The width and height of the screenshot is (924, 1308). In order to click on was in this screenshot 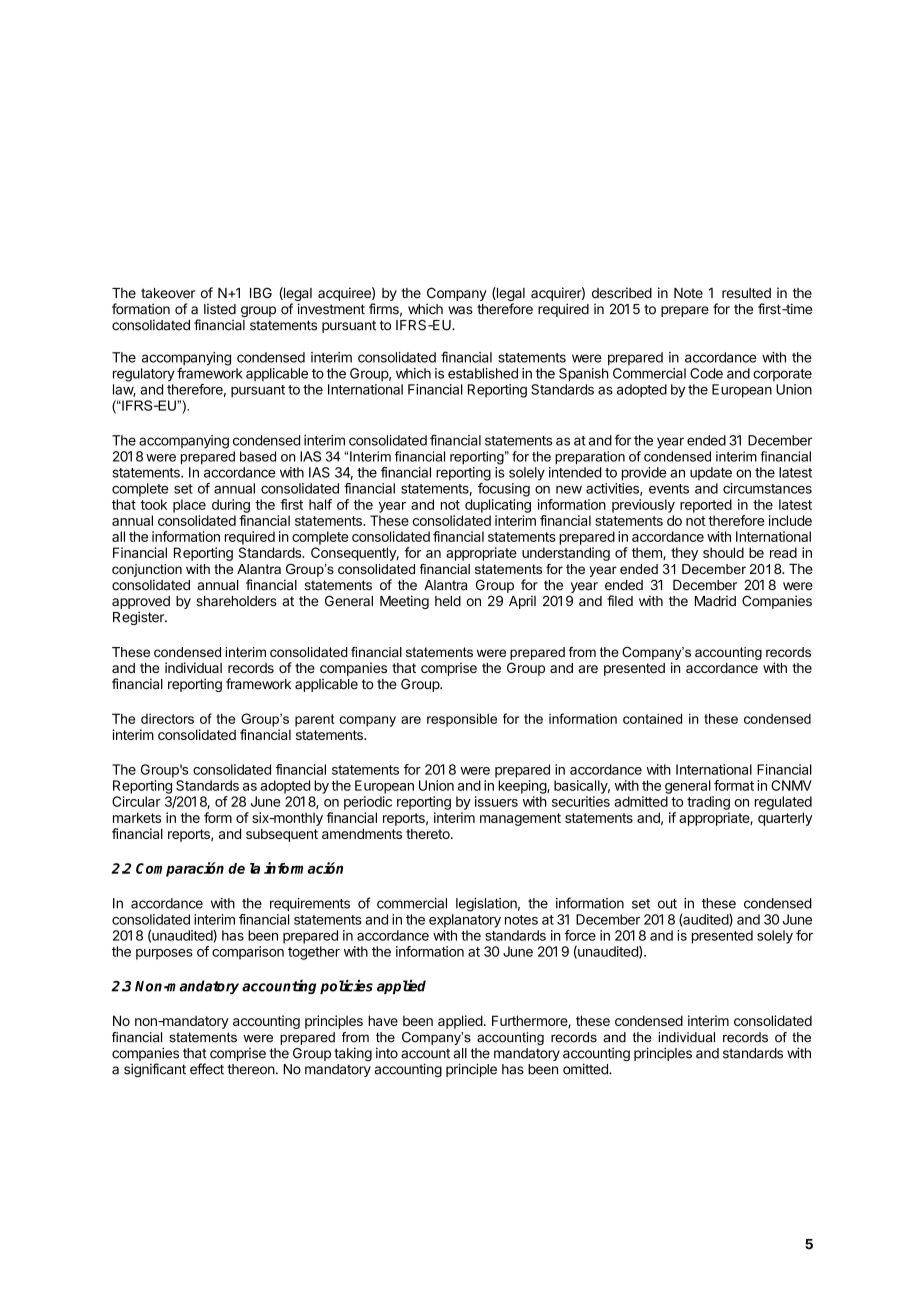, I will do `click(460, 310)`.
